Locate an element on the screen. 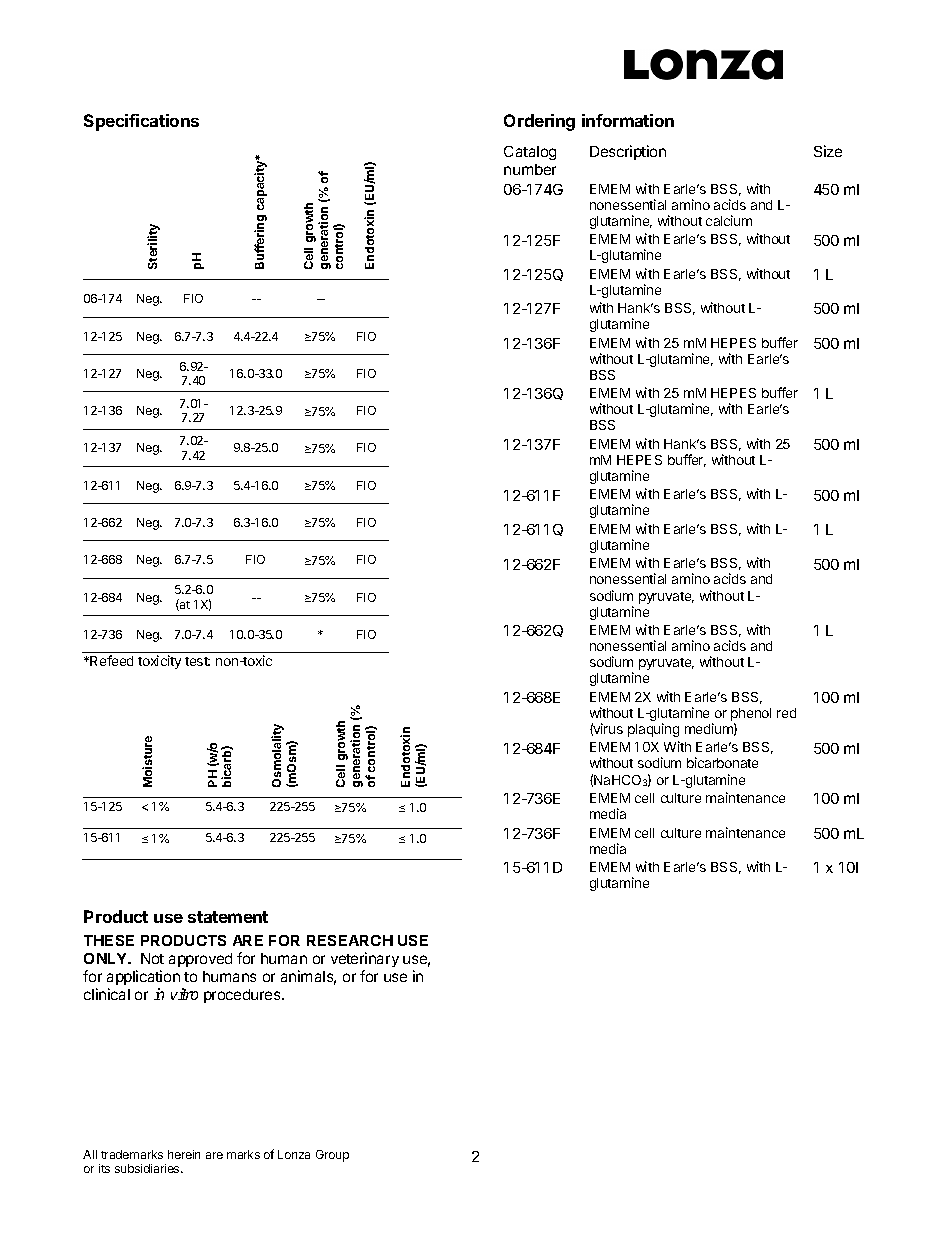 The width and height of the screenshot is (952, 1233). Group is located at coordinates (332, 1156).
